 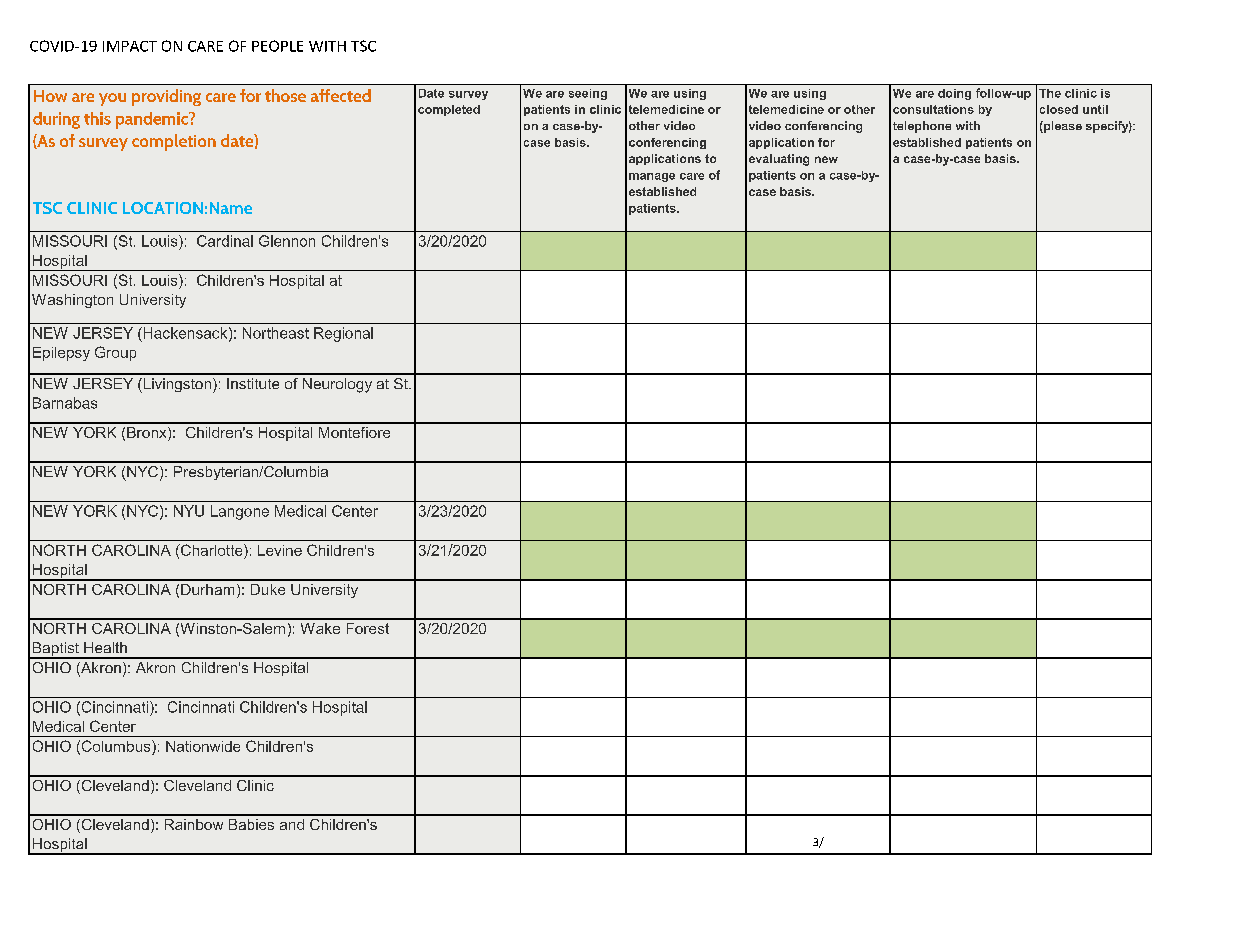 I want to click on seeing, so click(x=588, y=94).
